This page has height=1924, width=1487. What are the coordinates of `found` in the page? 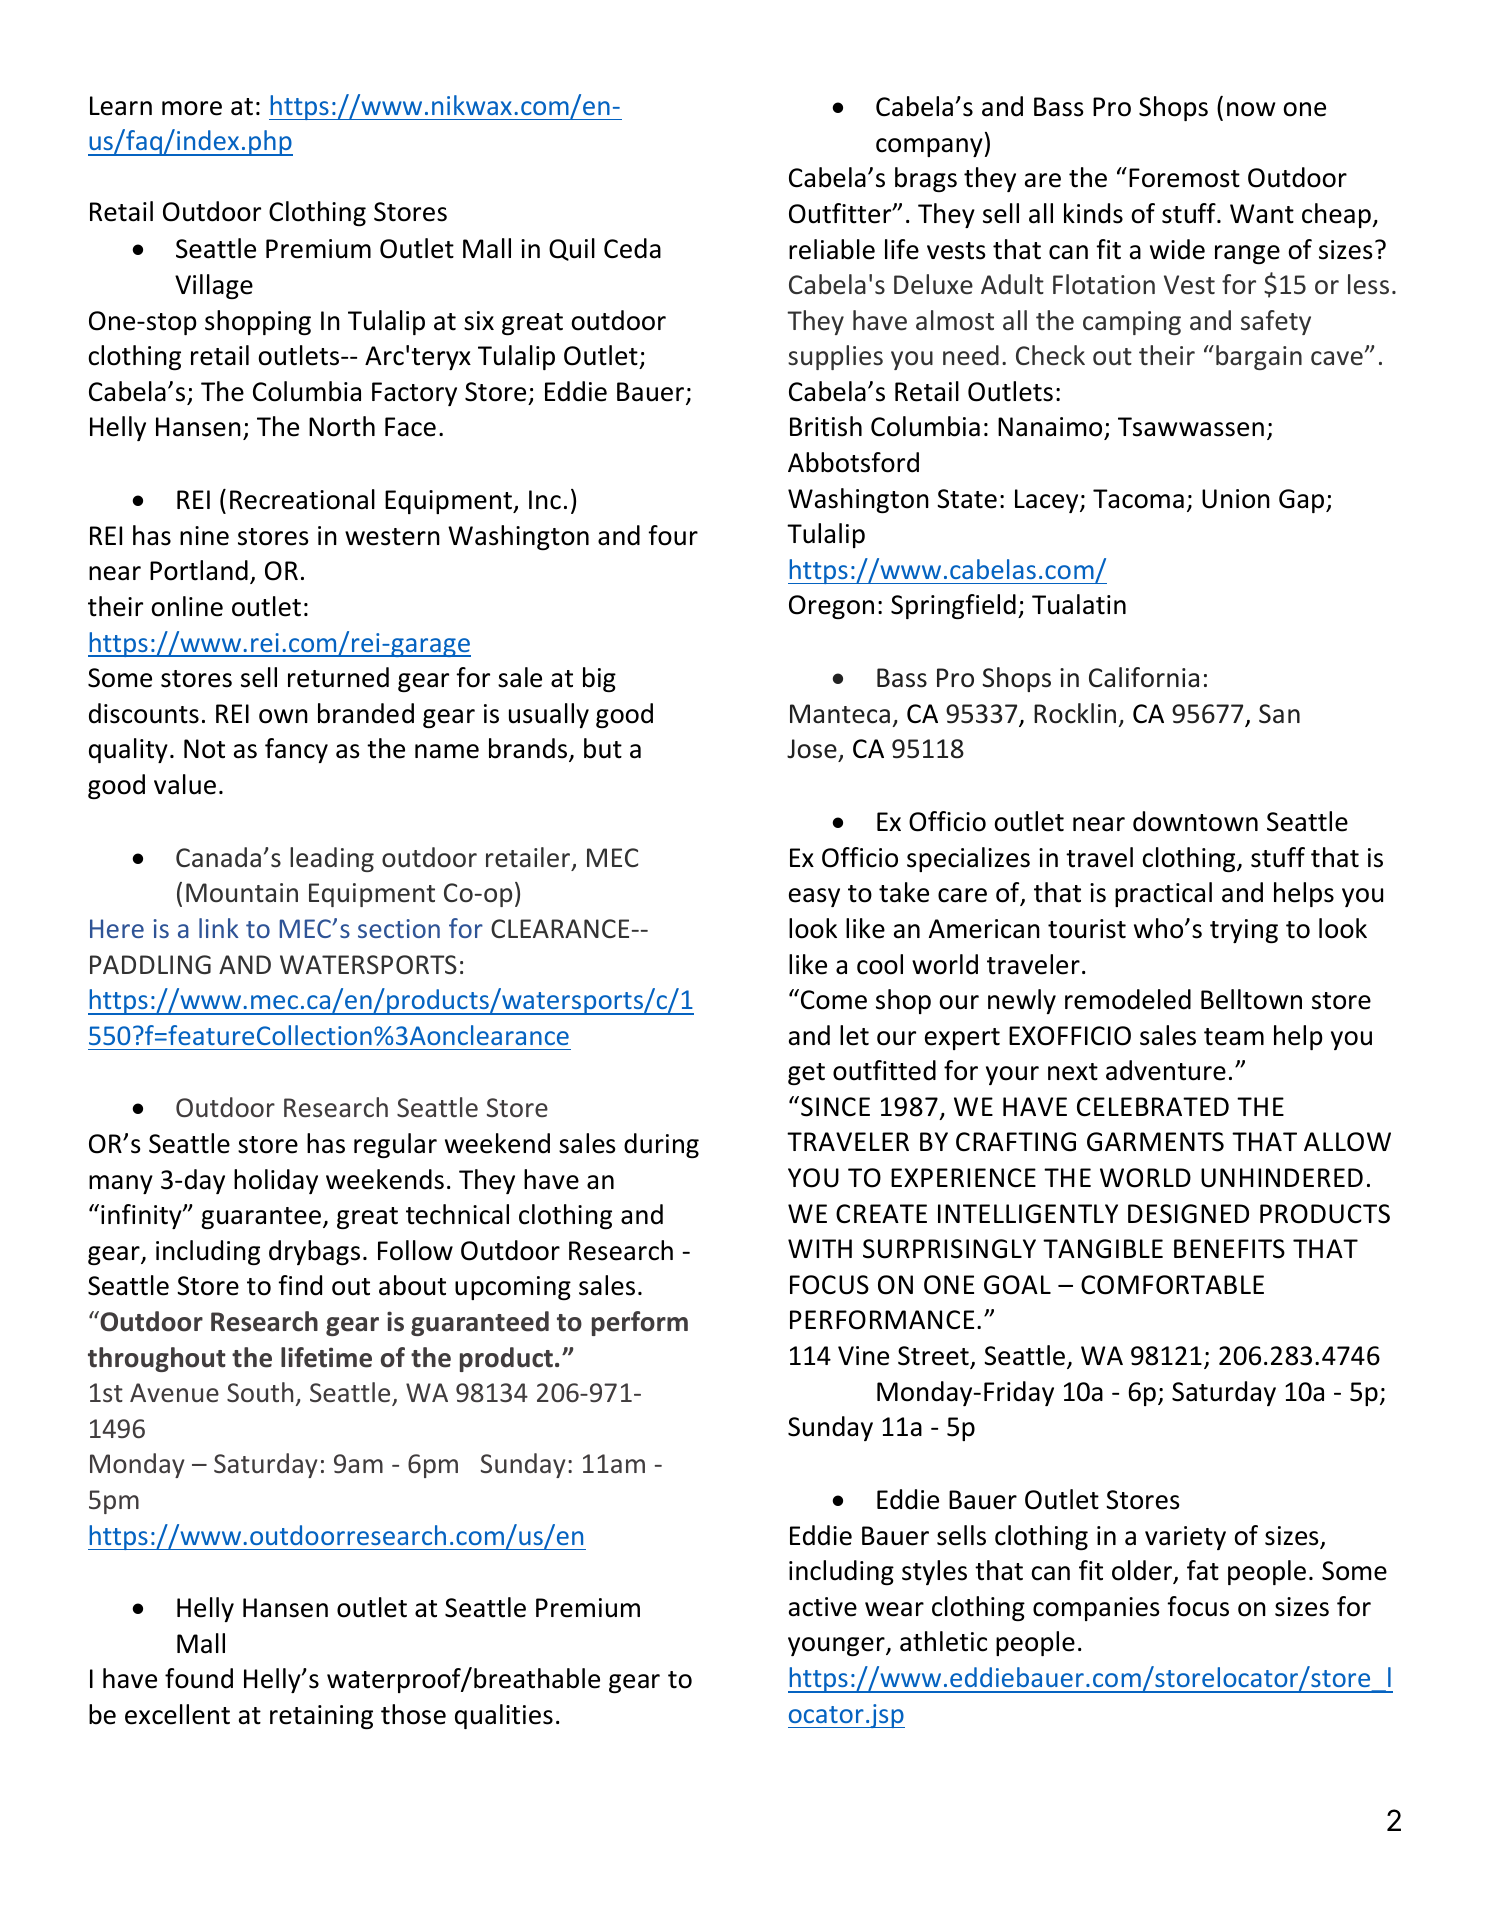 It's located at (199, 1678).
